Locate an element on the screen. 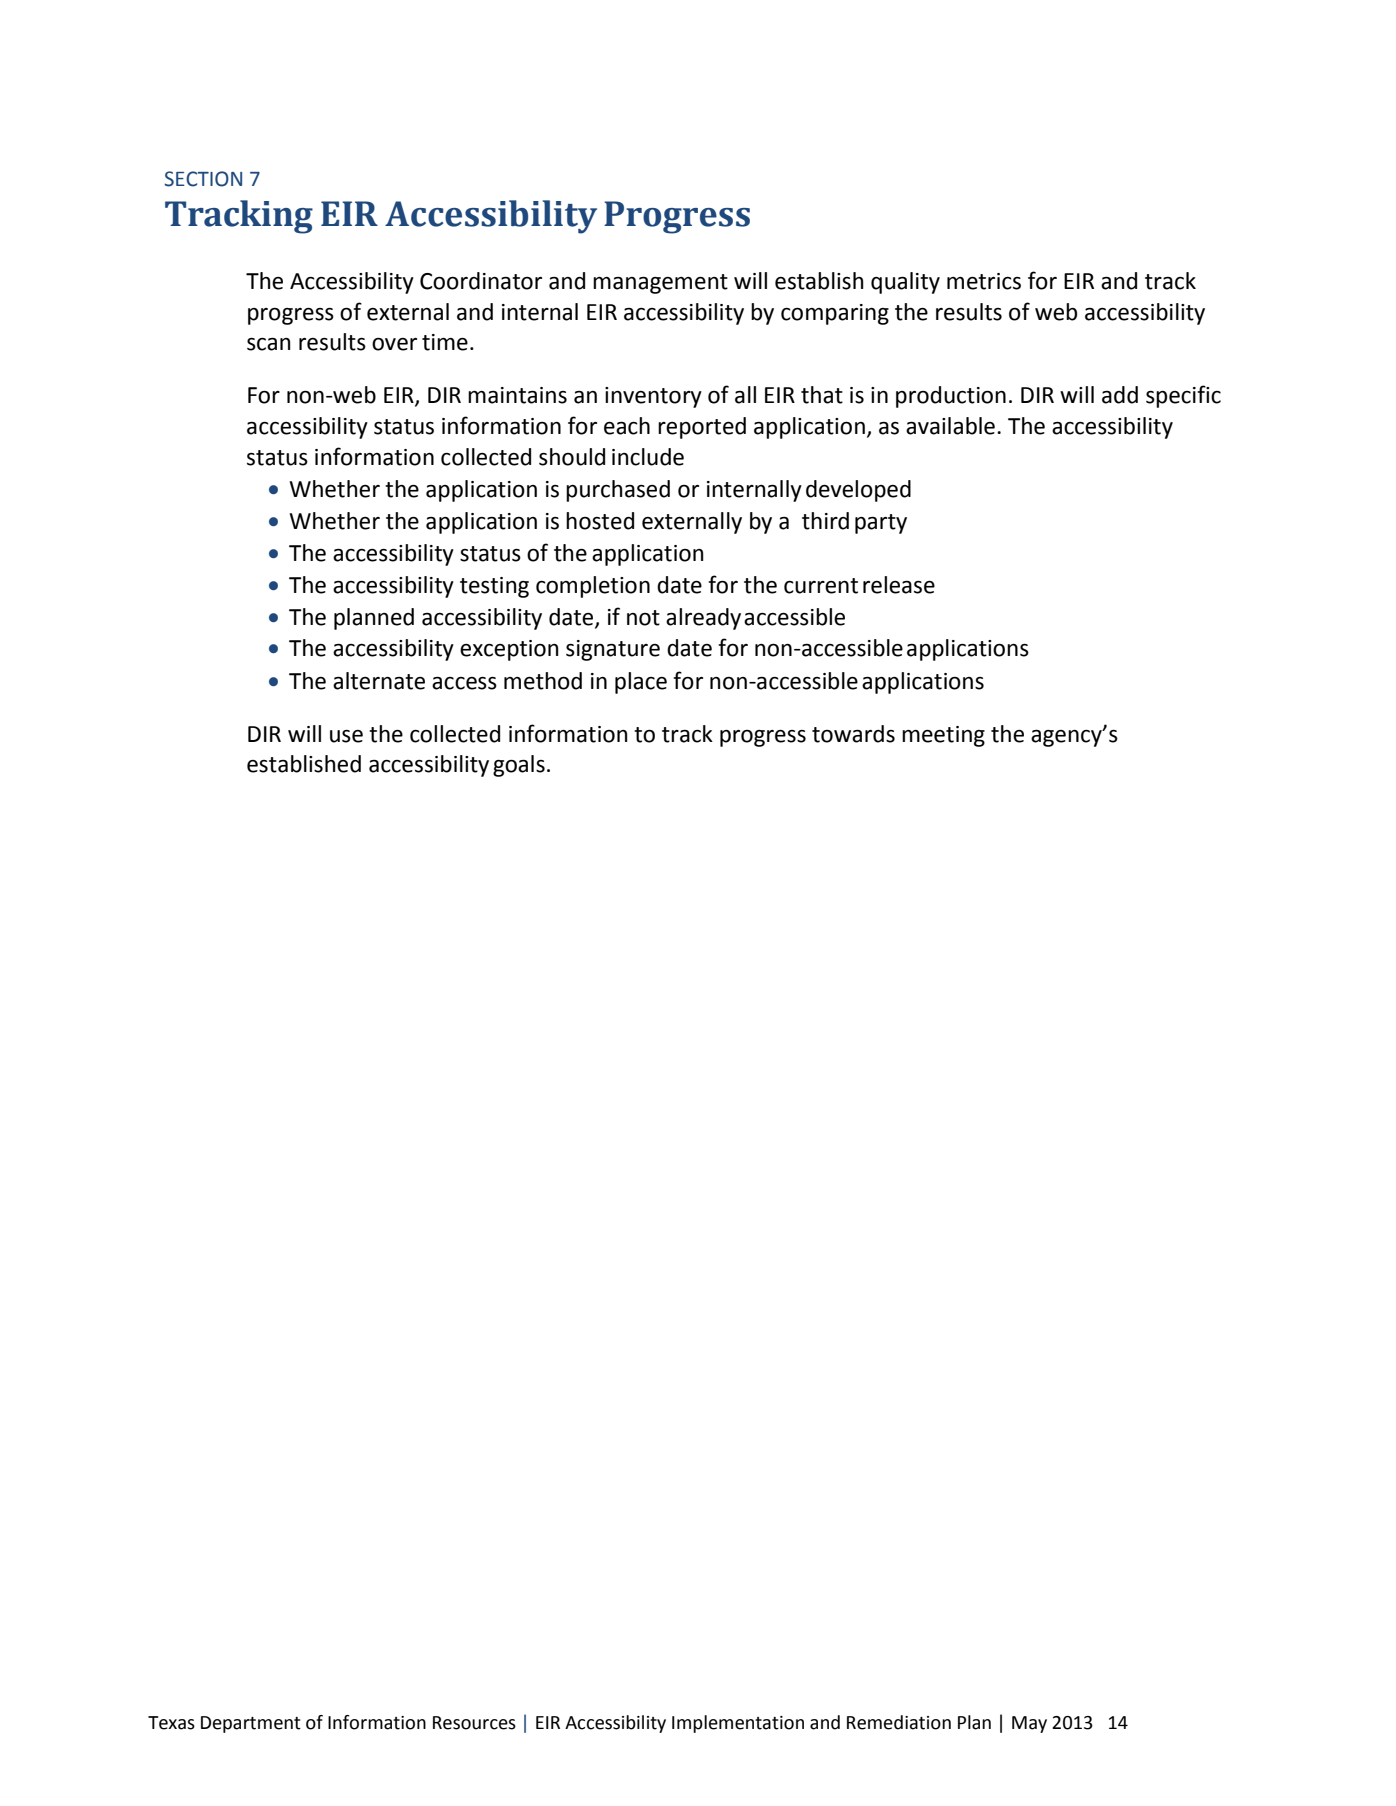 This screenshot has width=1396, height=1806. use is located at coordinates (346, 736).
